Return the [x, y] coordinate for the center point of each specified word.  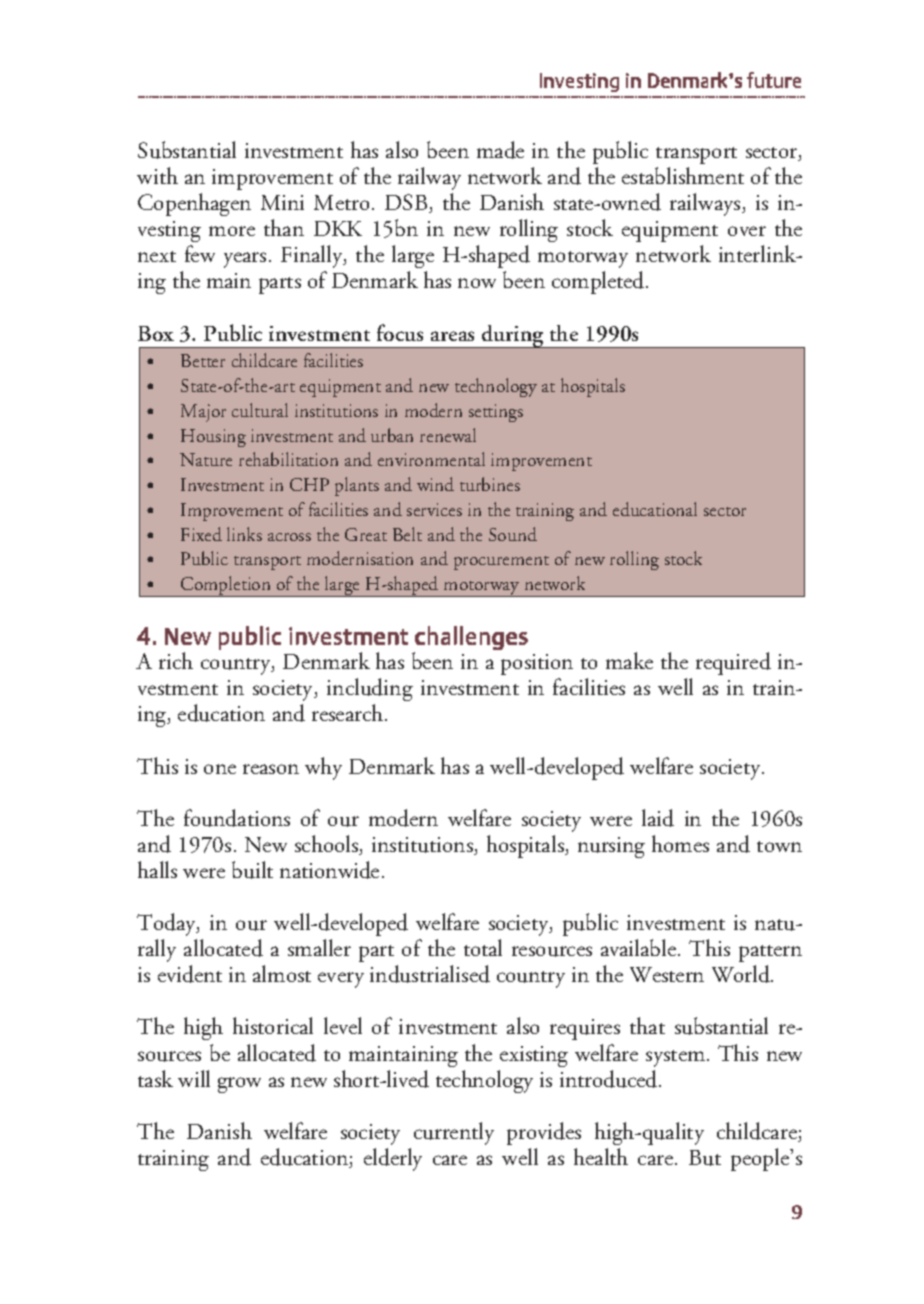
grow [239, 1085]
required [733, 663]
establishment [683, 175]
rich [176, 660]
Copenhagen [194, 204]
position [537, 664]
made [500, 150]
